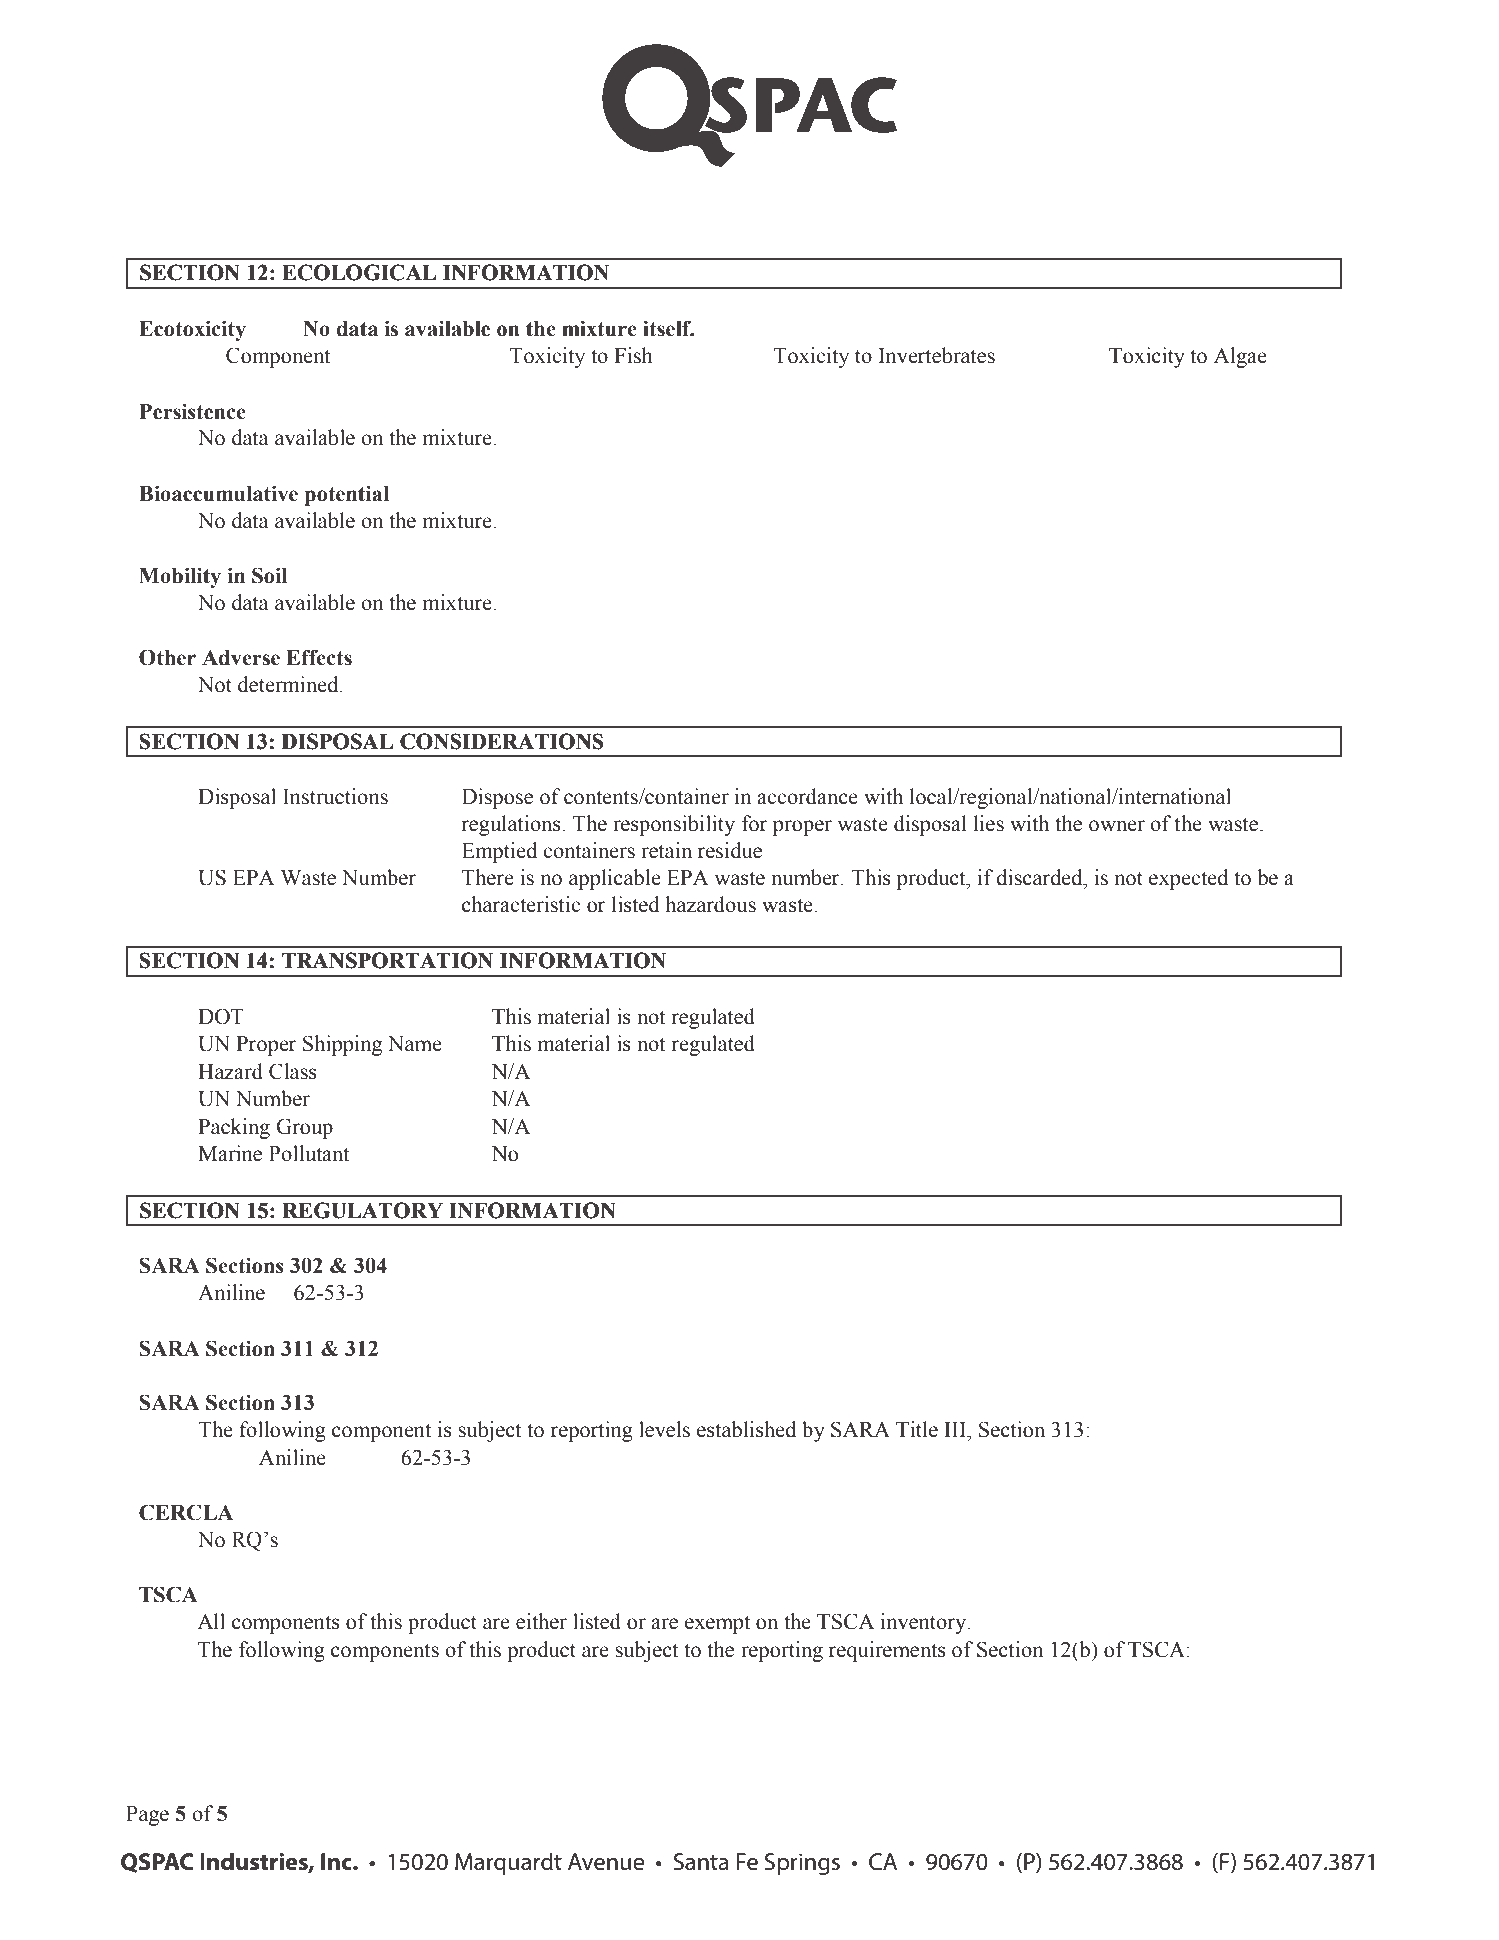 The width and height of the screenshot is (1499, 1940). Describe the element at coordinates (359, 272) in the screenshot. I see `ECOLOGICAL` at that location.
